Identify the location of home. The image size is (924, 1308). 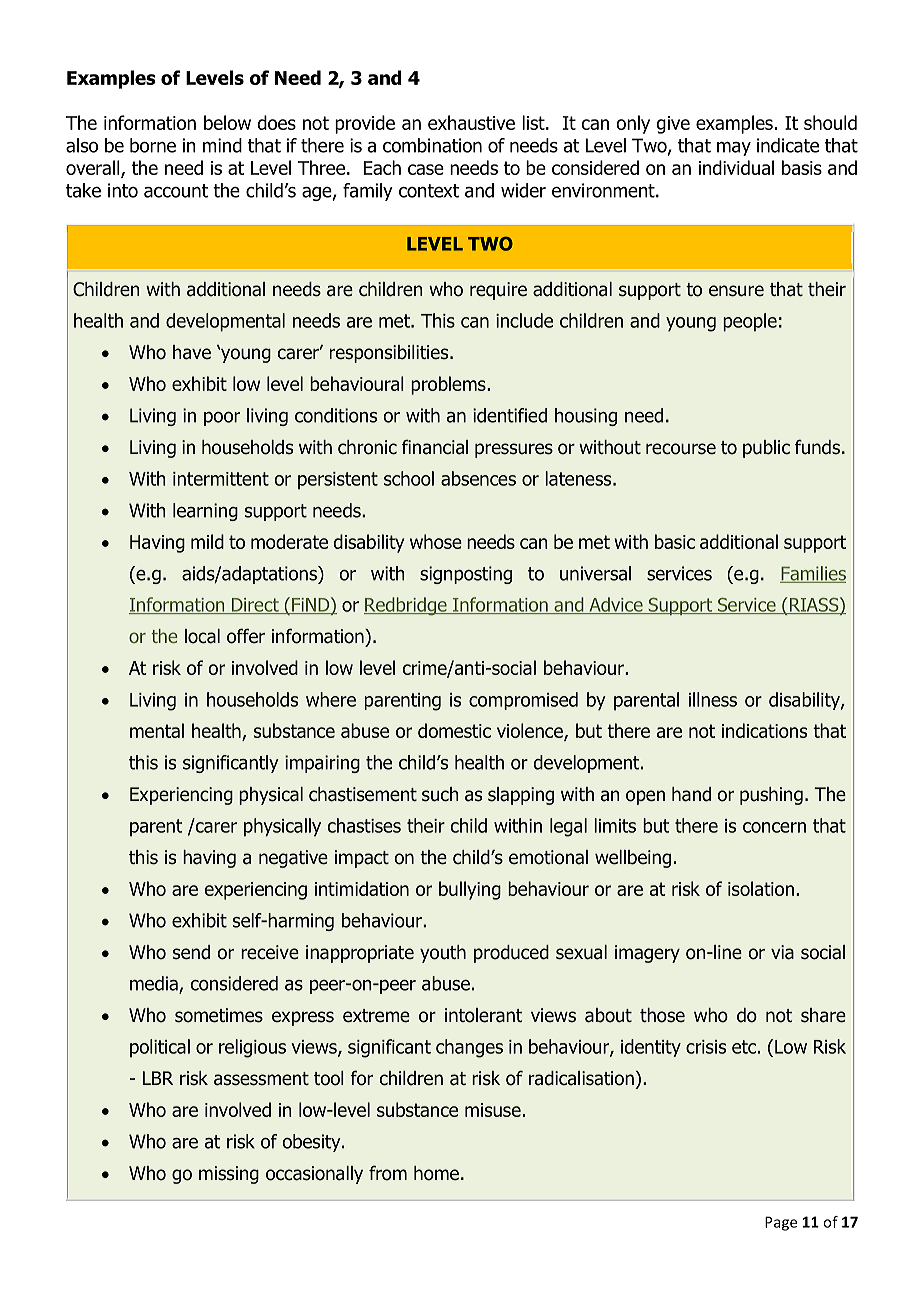
(436, 1173).
